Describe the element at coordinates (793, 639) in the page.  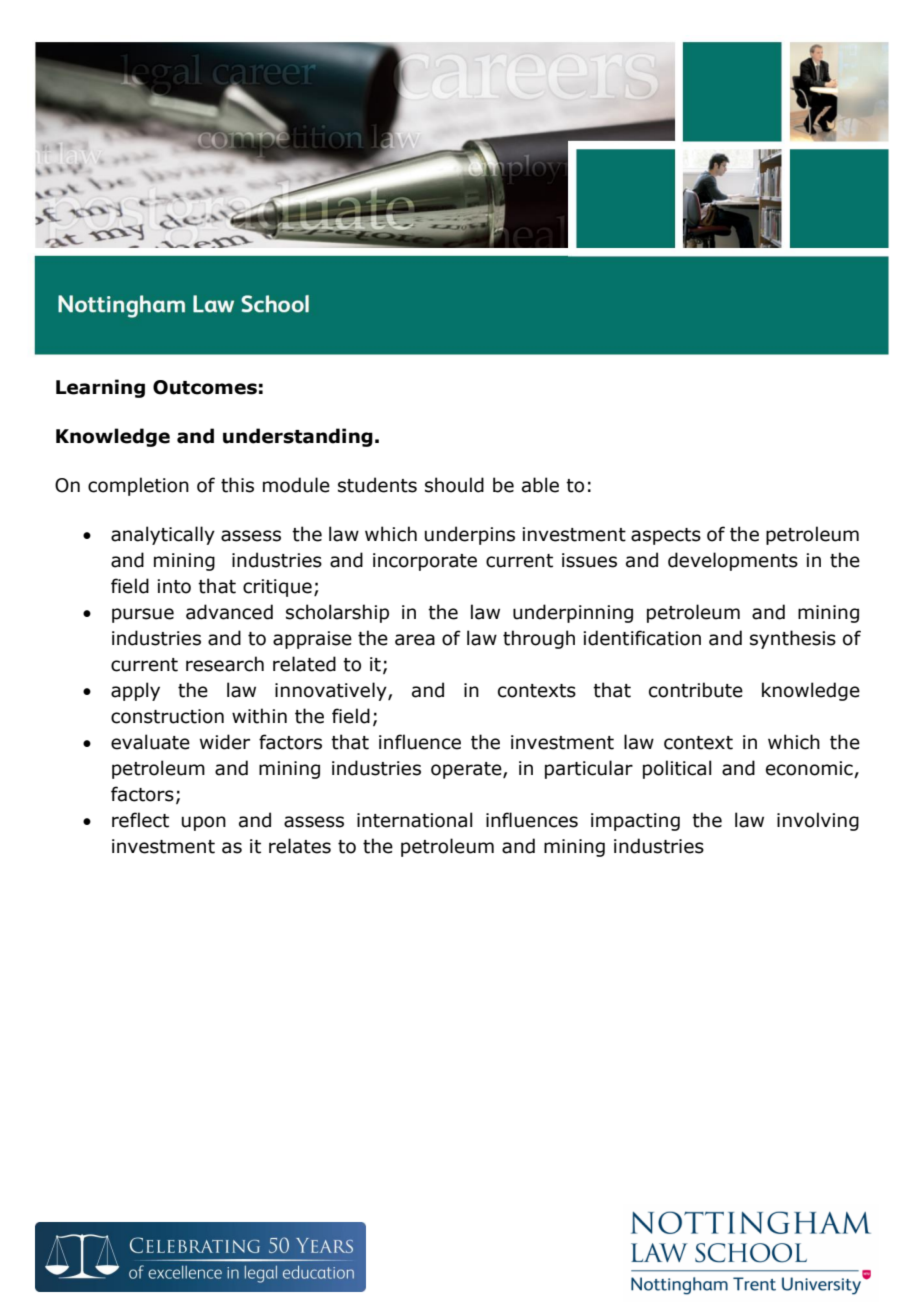
I see `synthesis` at that location.
